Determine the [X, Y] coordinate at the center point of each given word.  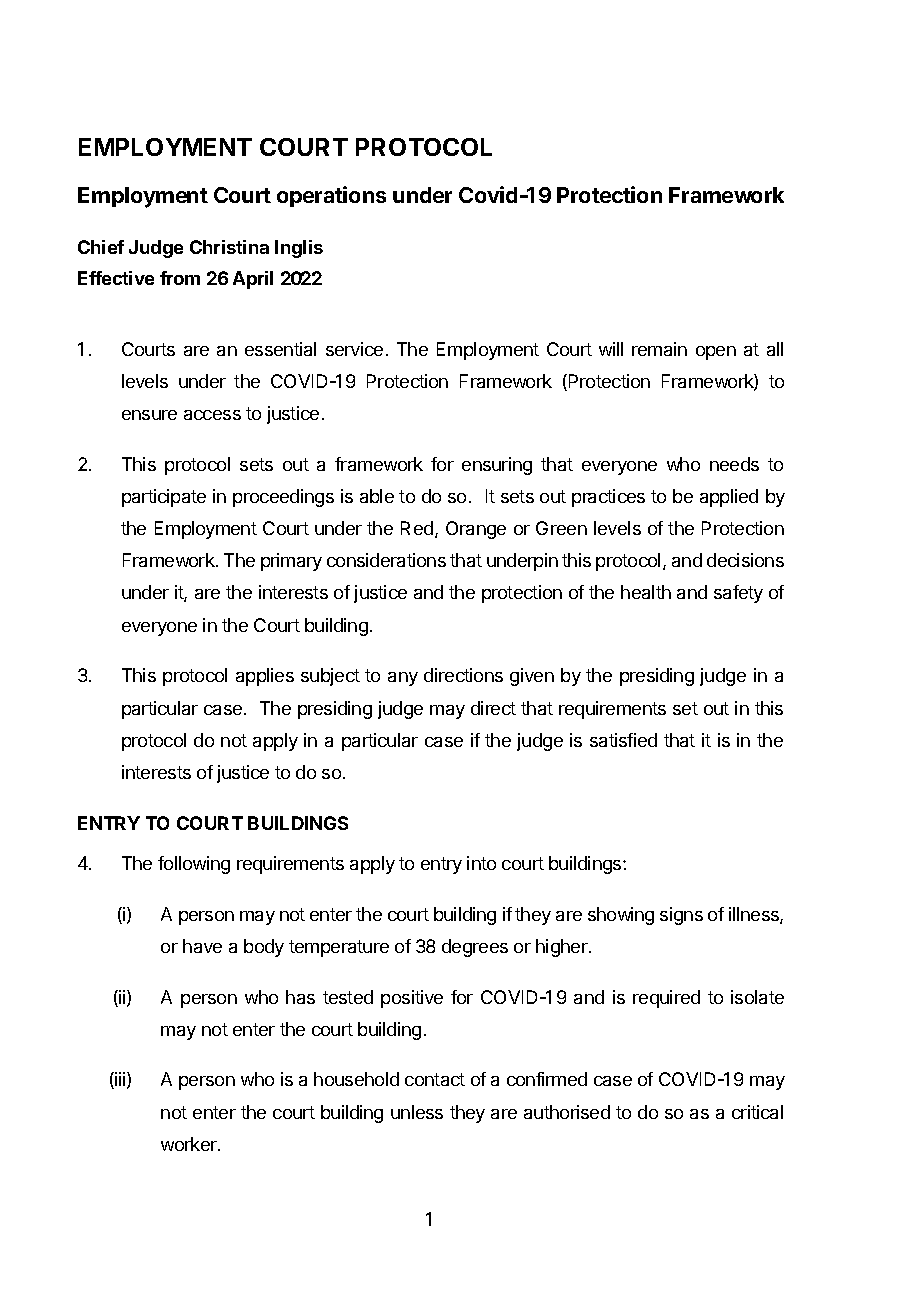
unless [417, 1112]
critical [757, 1112]
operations [331, 196]
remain [659, 349]
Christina [229, 247]
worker [190, 1144]
